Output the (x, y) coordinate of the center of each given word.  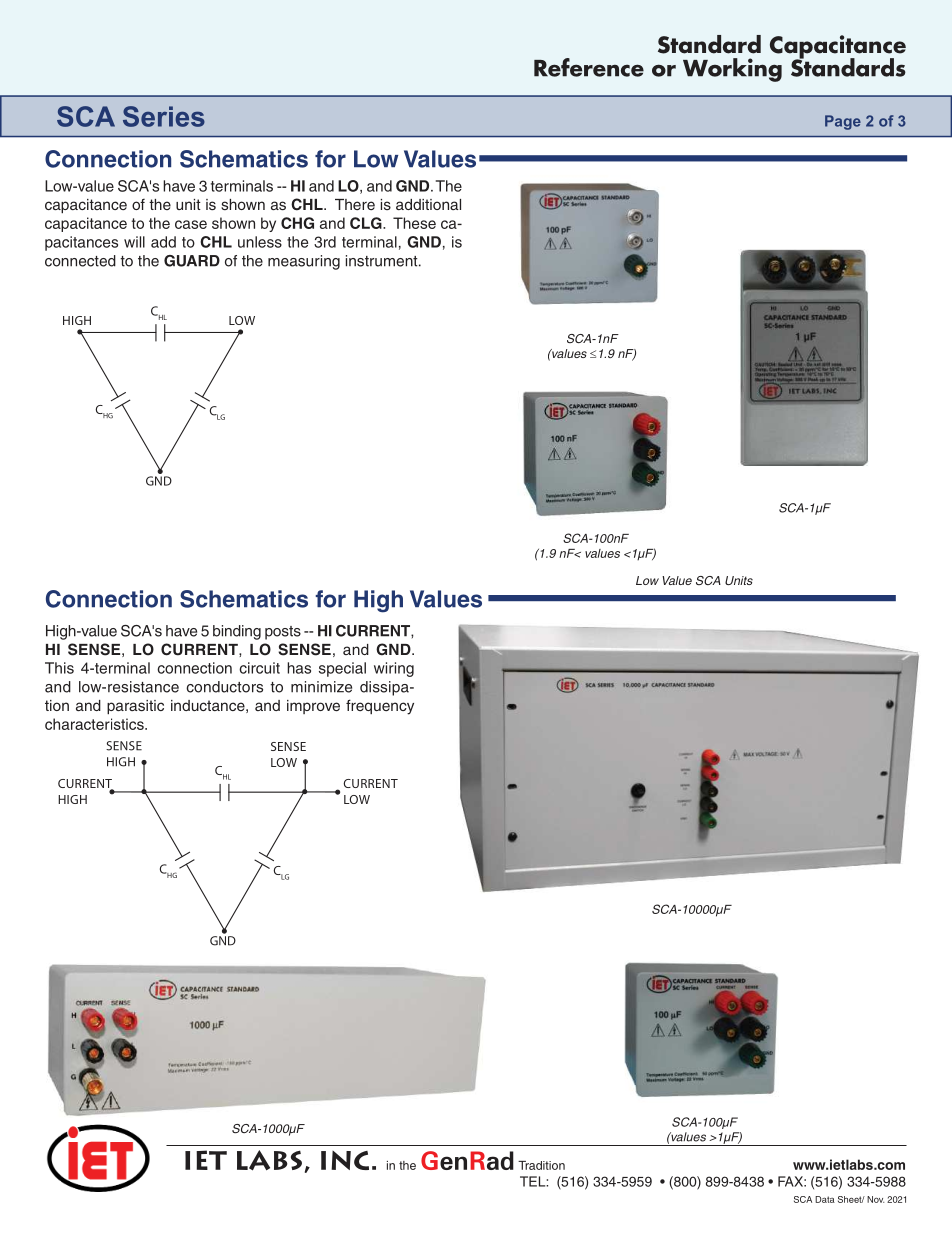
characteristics (95, 724)
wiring (394, 669)
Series (164, 116)
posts (283, 633)
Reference (589, 67)
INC (345, 1160)
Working (732, 70)
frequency (380, 707)
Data (825, 1199)
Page (843, 122)
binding (237, 632)
